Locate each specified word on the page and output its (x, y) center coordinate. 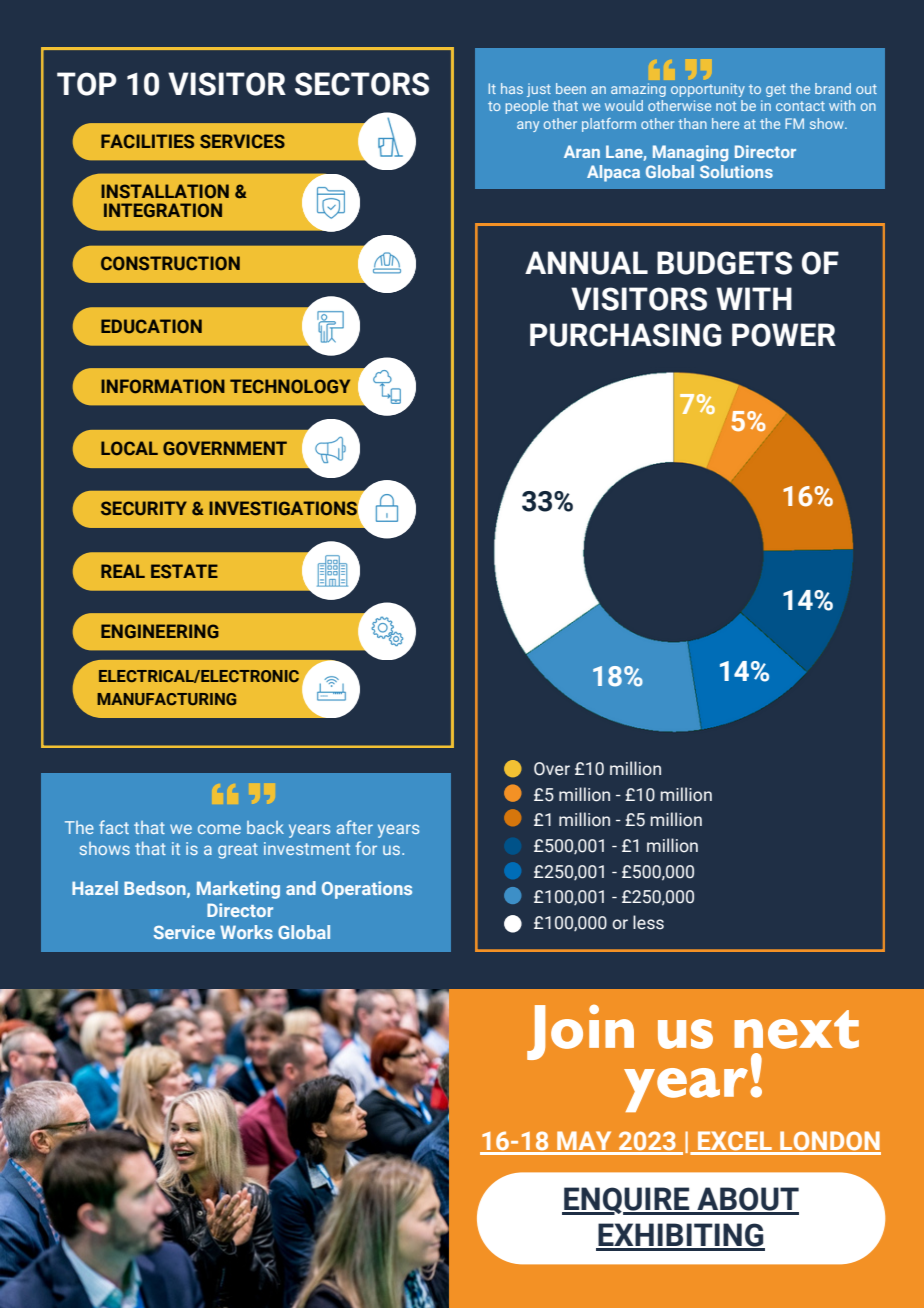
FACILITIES (147, 141)
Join (580, 1032)
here (725, 123)
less (648, 922)
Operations (367, 890)
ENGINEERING (160, 631)
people (527, 107)
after (355, 827)
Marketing (238, 890)
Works (246, 932)
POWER (784, 335)
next (796, 1029)
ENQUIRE (627, 1201)
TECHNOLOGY (290, 386)
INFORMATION (163, 386)
